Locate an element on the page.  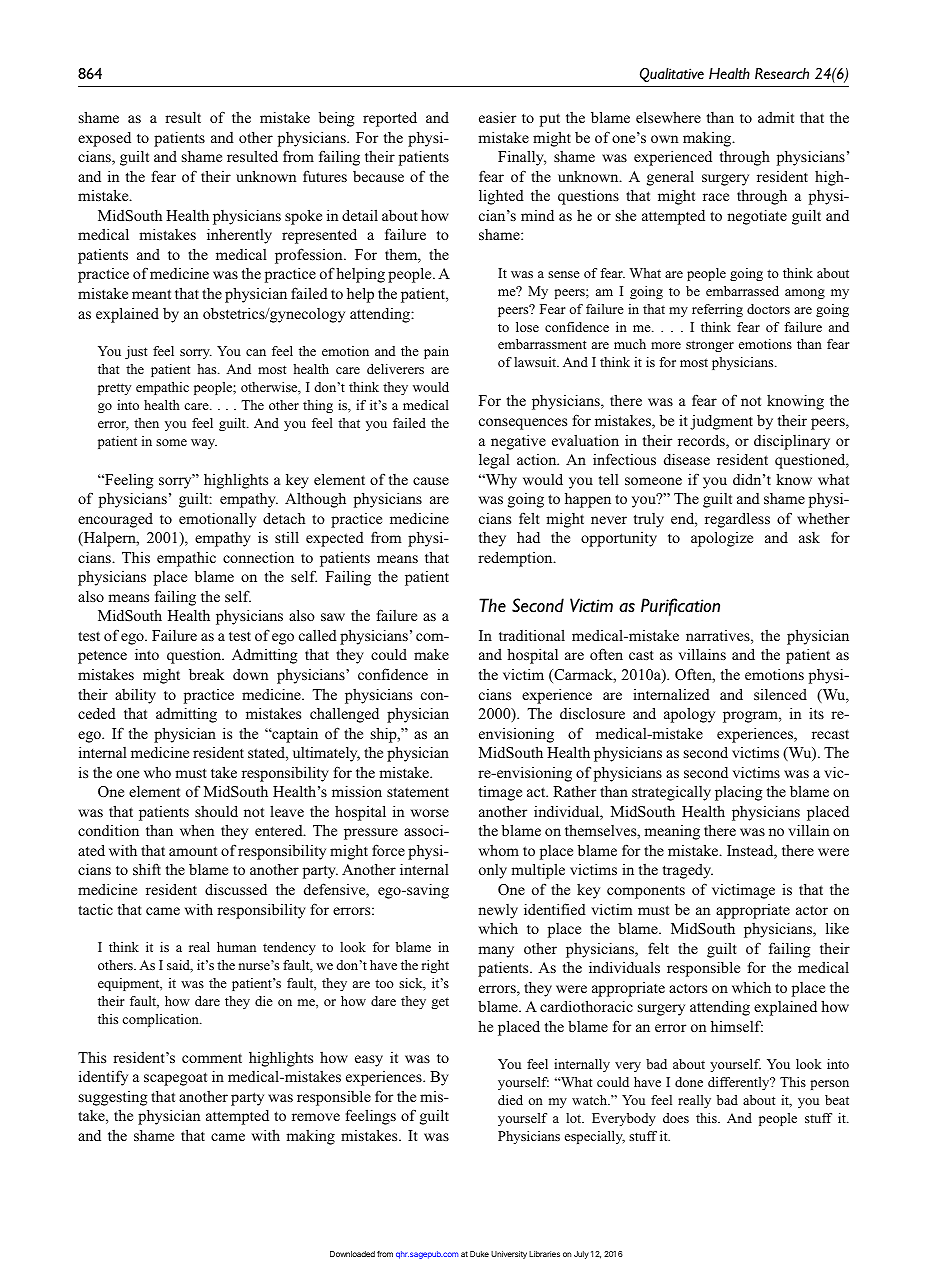
way is located at coordinates (204, 444).
